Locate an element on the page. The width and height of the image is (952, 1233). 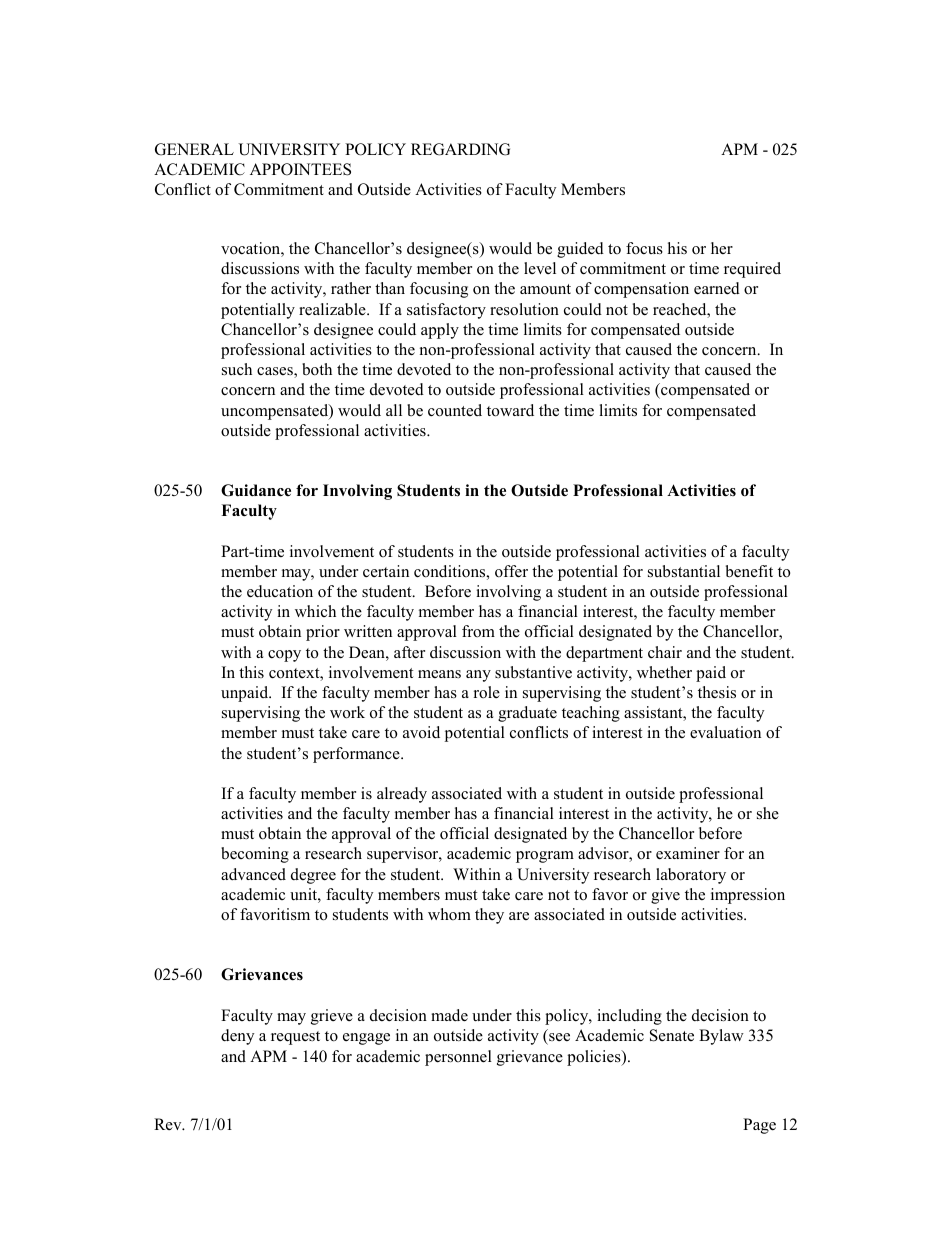
such is located at coordinates (237, 369).
